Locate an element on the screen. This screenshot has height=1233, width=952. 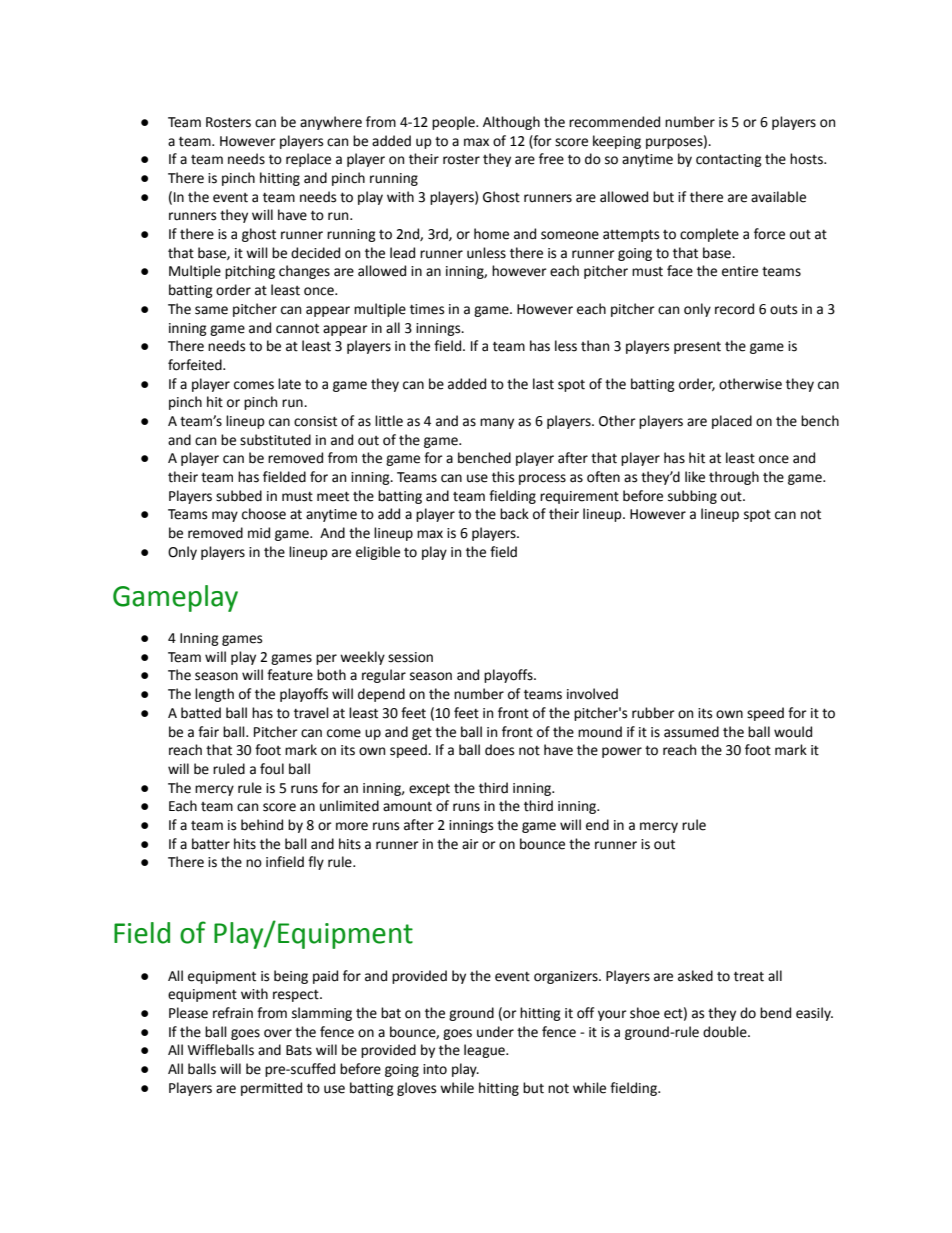
replace is located at coordinates (308, 160).
